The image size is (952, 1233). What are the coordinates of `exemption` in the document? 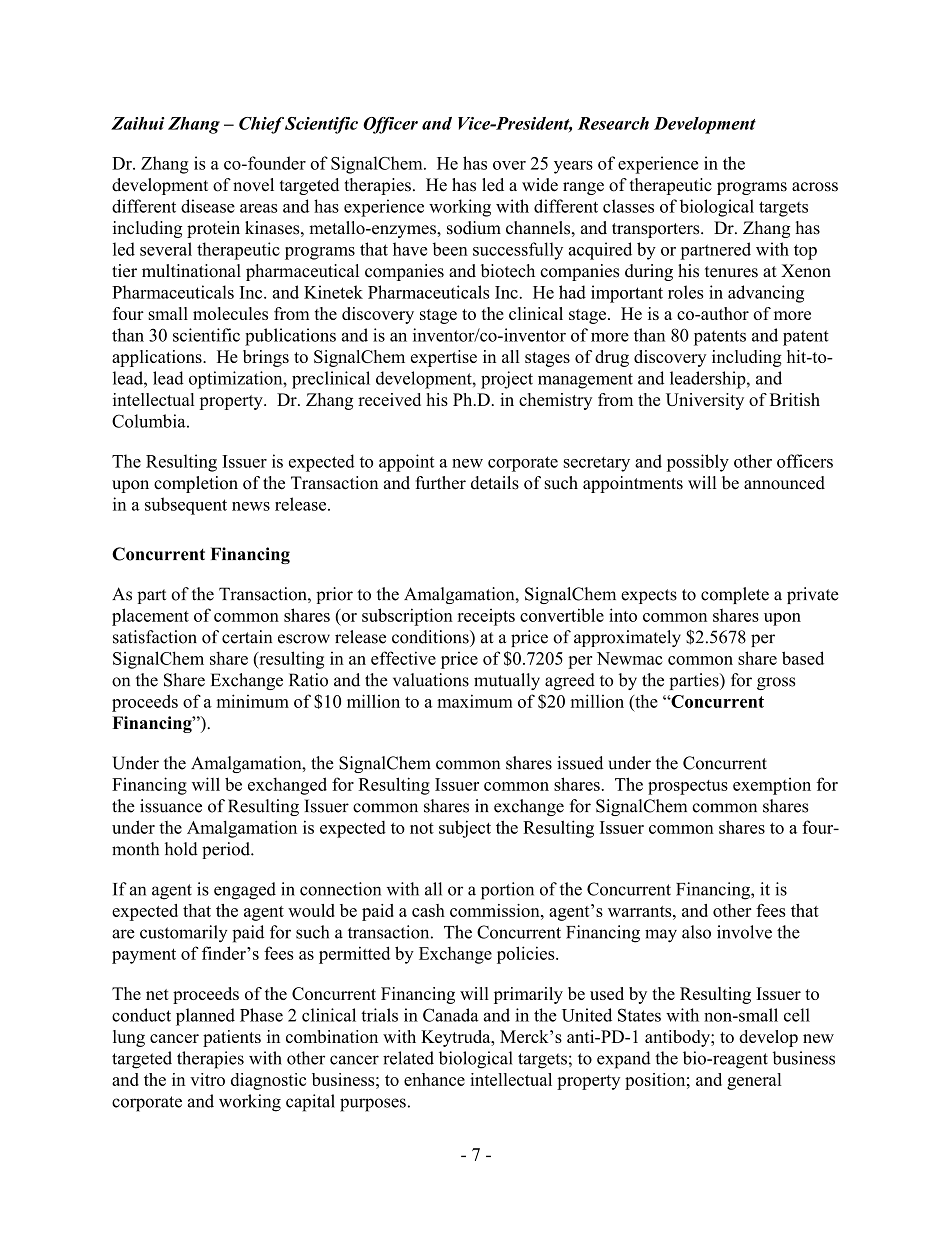 It's located at (772, 786).
